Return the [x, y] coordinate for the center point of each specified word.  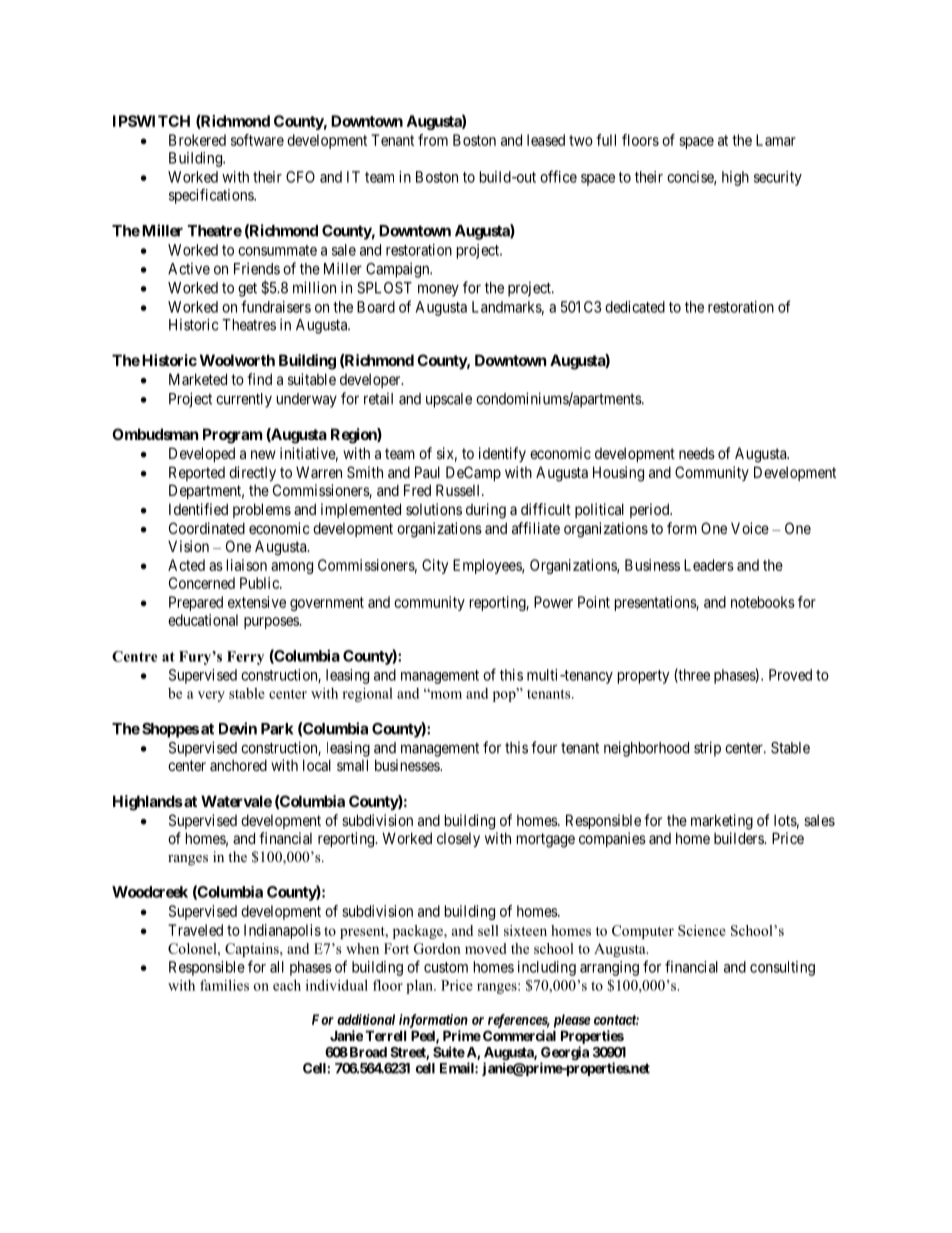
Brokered [197, 140]
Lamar [776, 140]
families [224, 985]
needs [697, 453]
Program [232, 436]
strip [707, 749]
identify [502, 454]
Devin [238, 728]
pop [505, 695]
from [433, 140]
